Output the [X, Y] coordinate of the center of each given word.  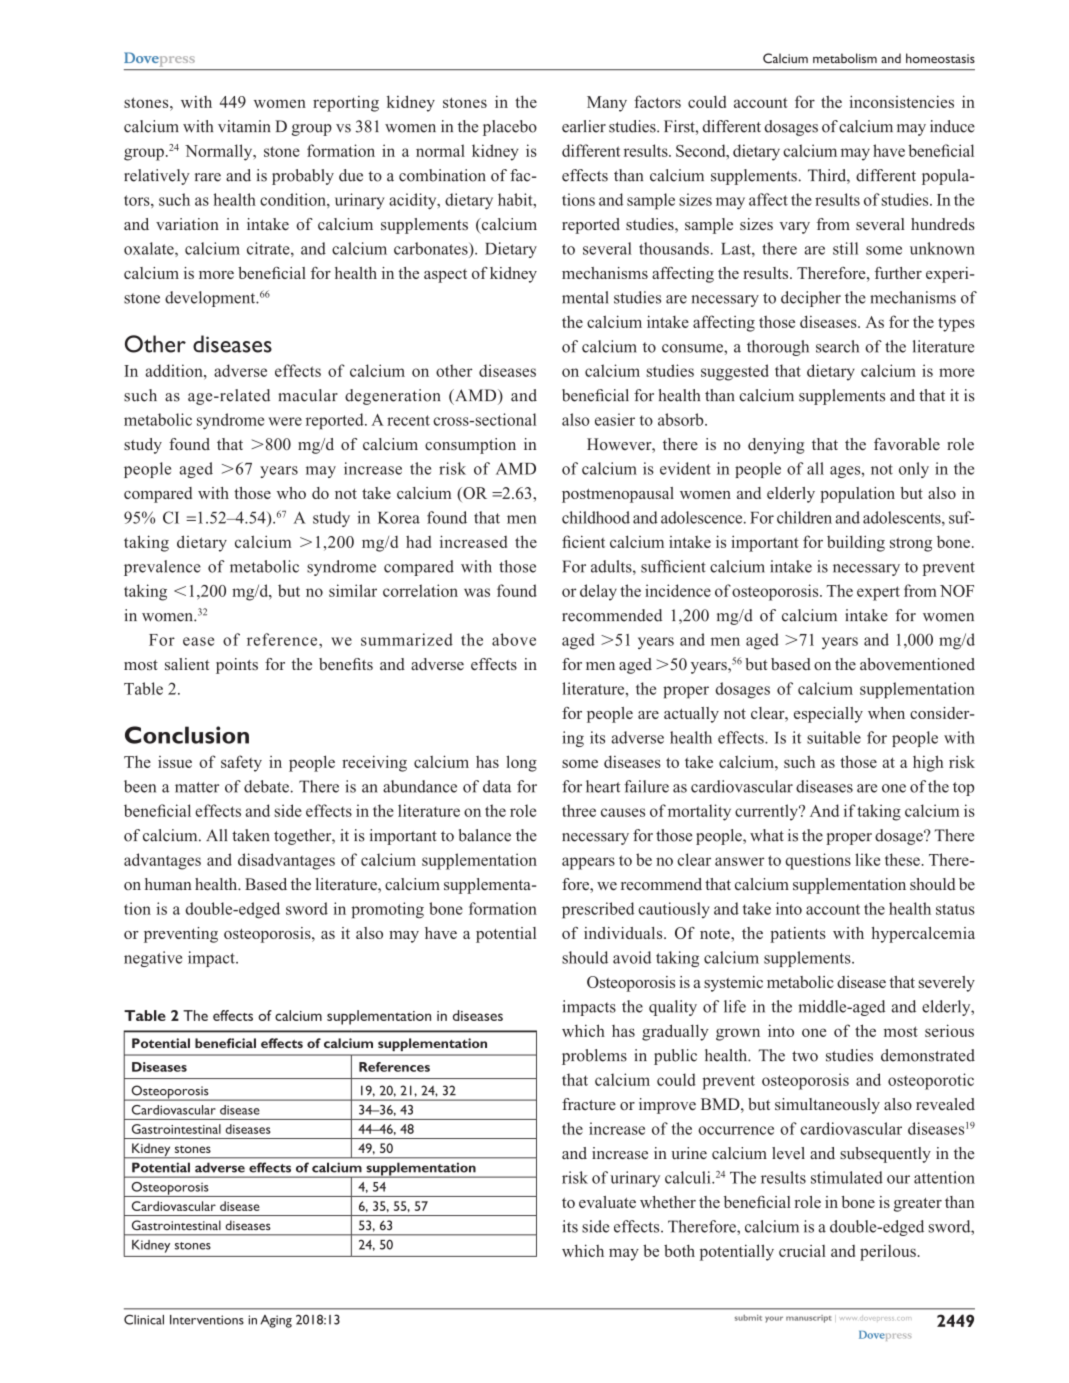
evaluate [607, 1202]
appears [588, 863]
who [291, 493]
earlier [584, 126]
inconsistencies [901, 101]
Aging [276, 1321]
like [867, 859]
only [914, 470]
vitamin [244, 126]
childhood [596, 517]
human [168, 884]
